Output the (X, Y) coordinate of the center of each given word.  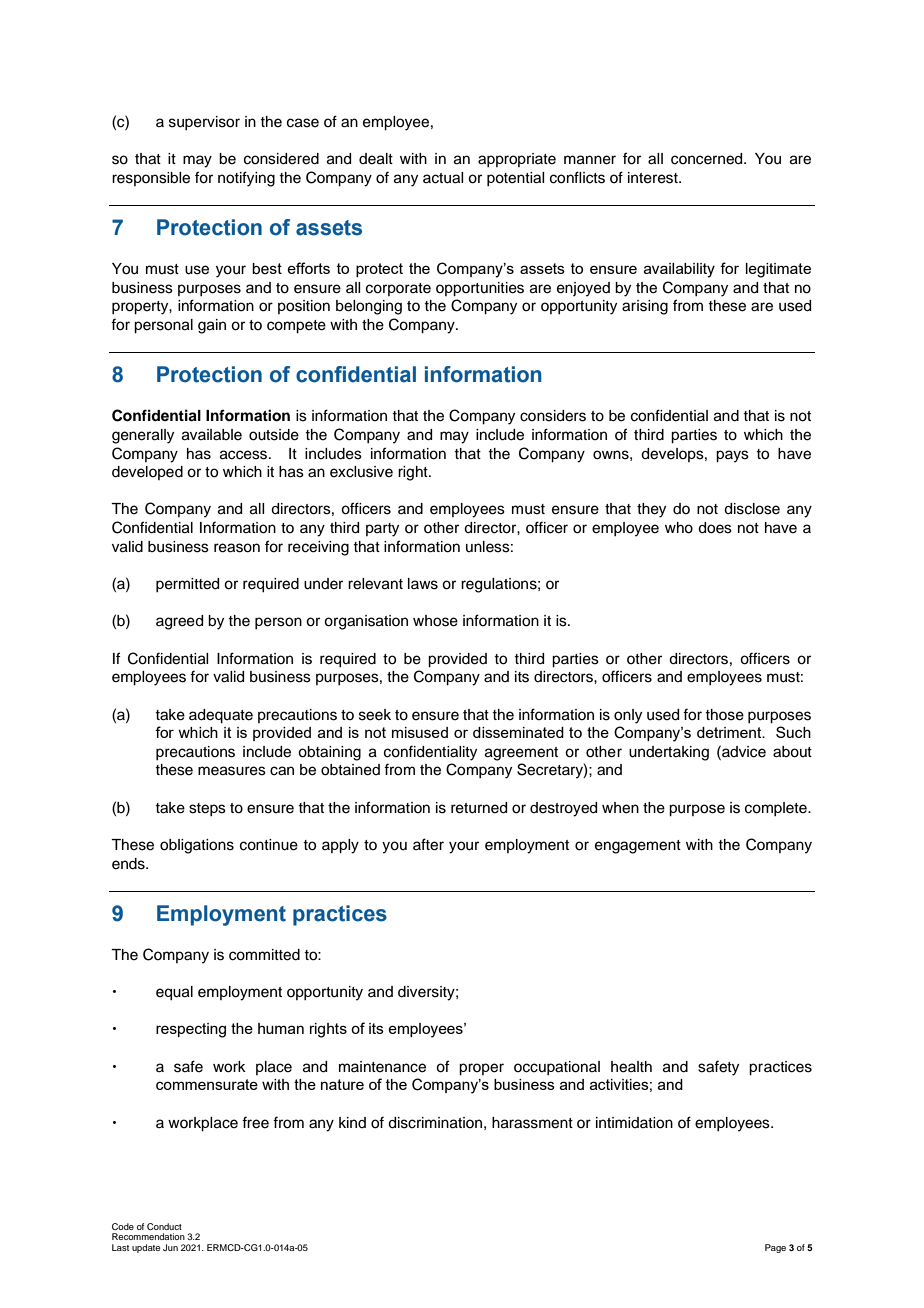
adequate (221, 716)
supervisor (204, 123)
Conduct (164, 1226)
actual (443, 178)
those (724, 715)
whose (435, 621)
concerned (708, 159)
